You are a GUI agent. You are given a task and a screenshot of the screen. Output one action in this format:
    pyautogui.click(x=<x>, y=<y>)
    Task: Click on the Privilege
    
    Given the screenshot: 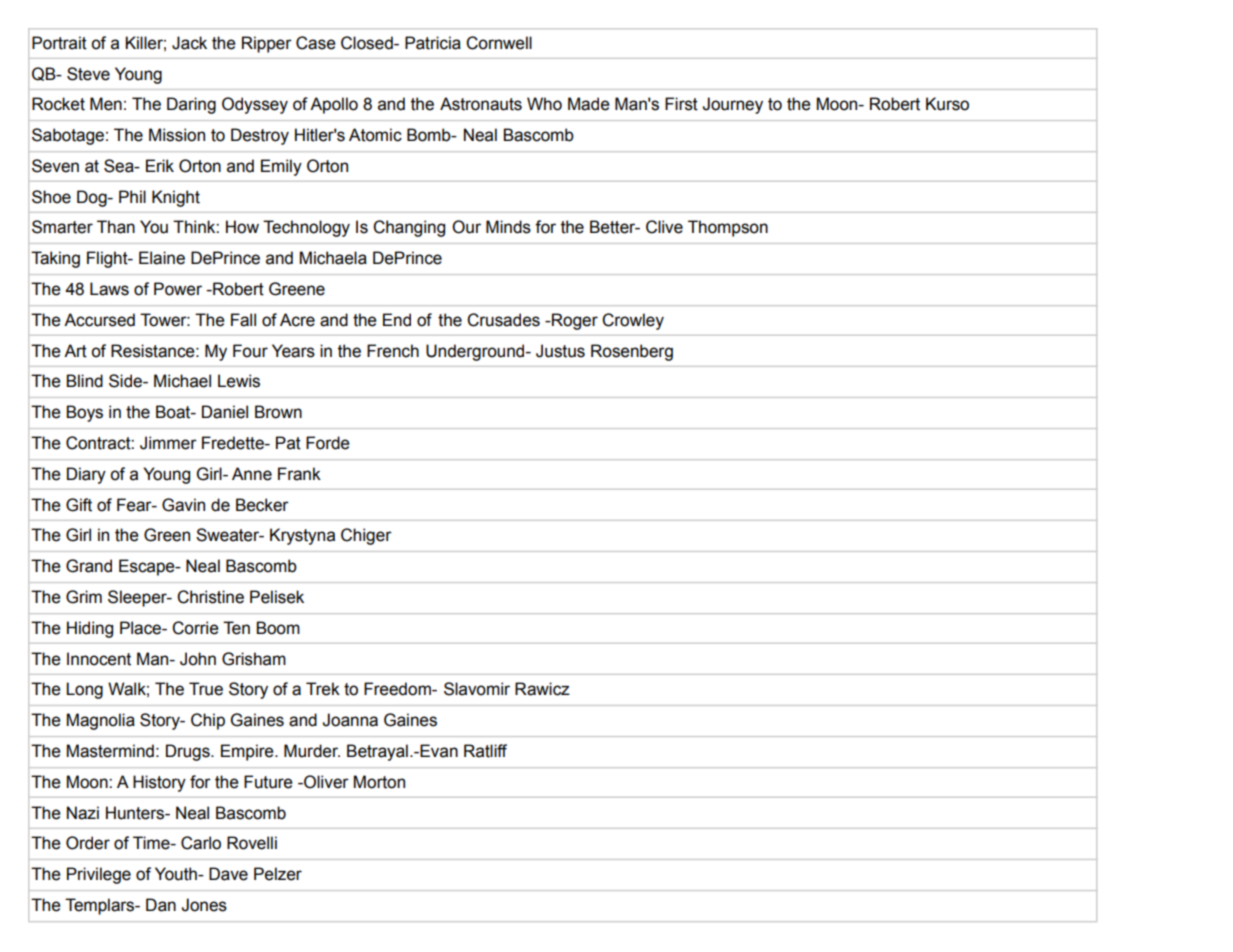 What is the action you would take?
    pyautogui.click(x=99, y=875)
